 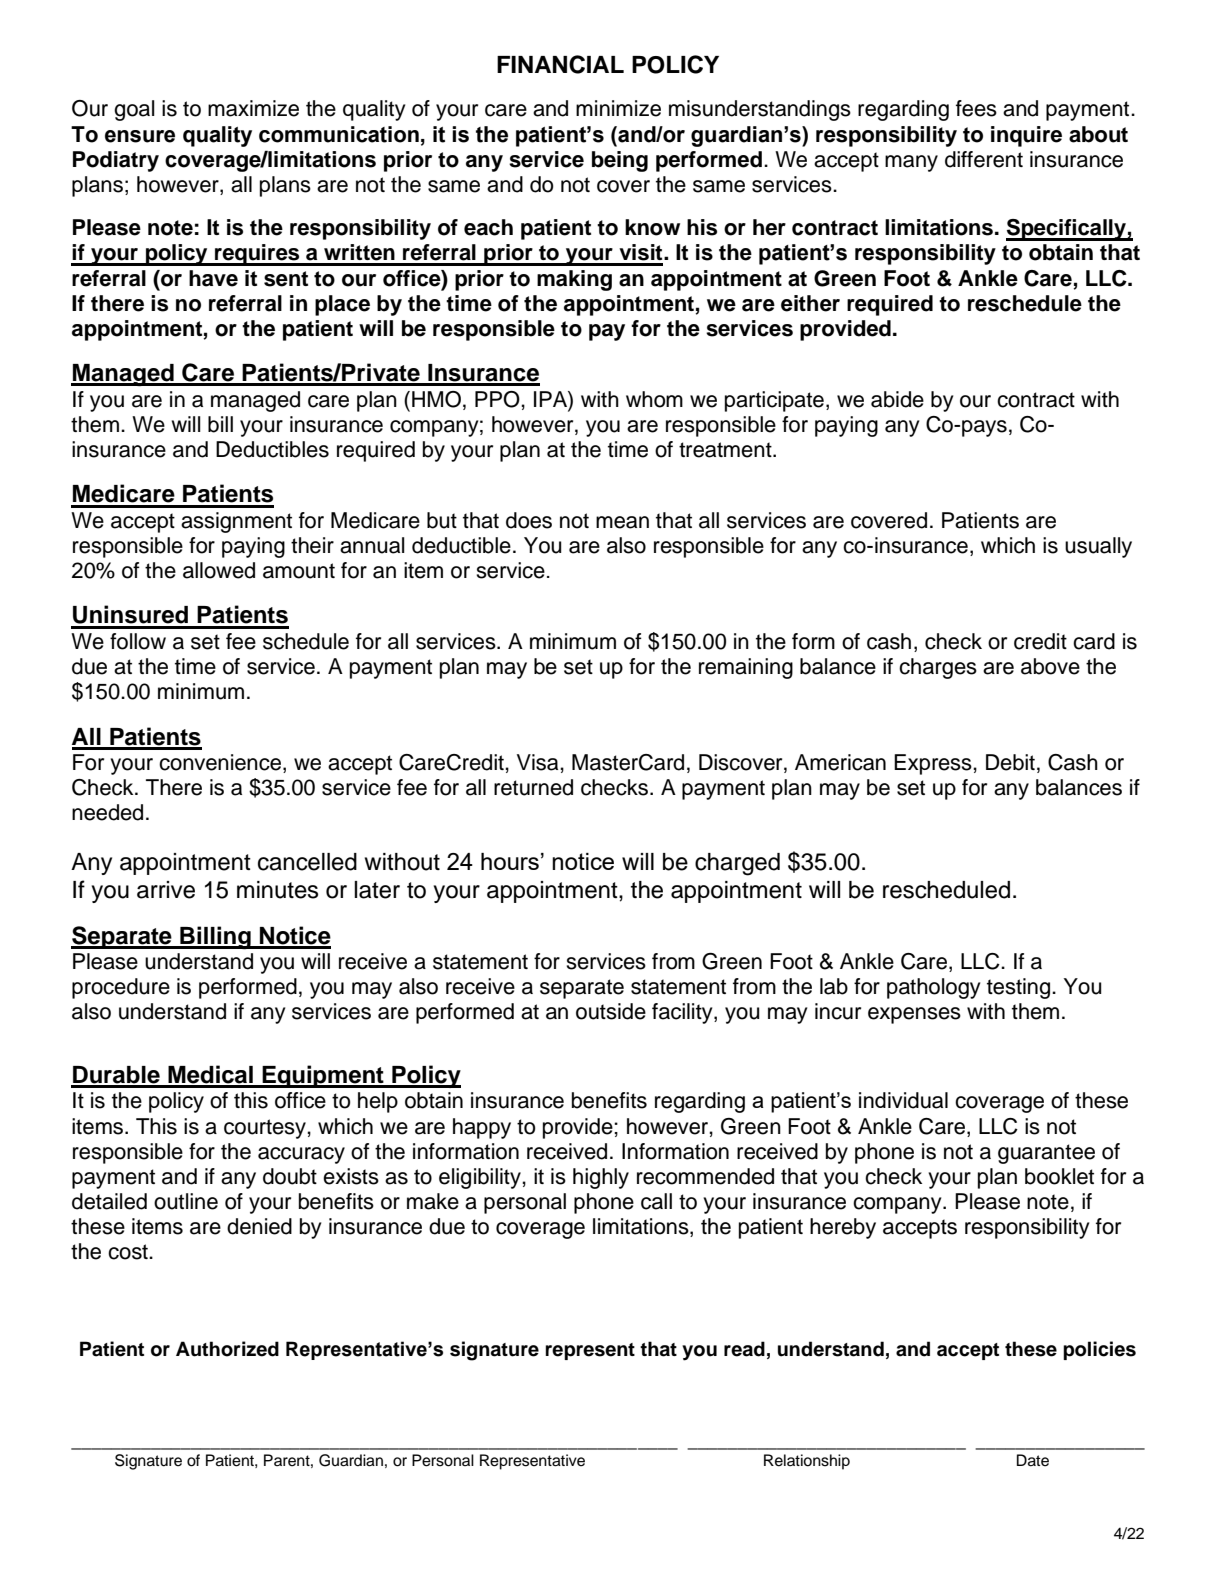 I want to click on charges, so click(x=938, y=668).
